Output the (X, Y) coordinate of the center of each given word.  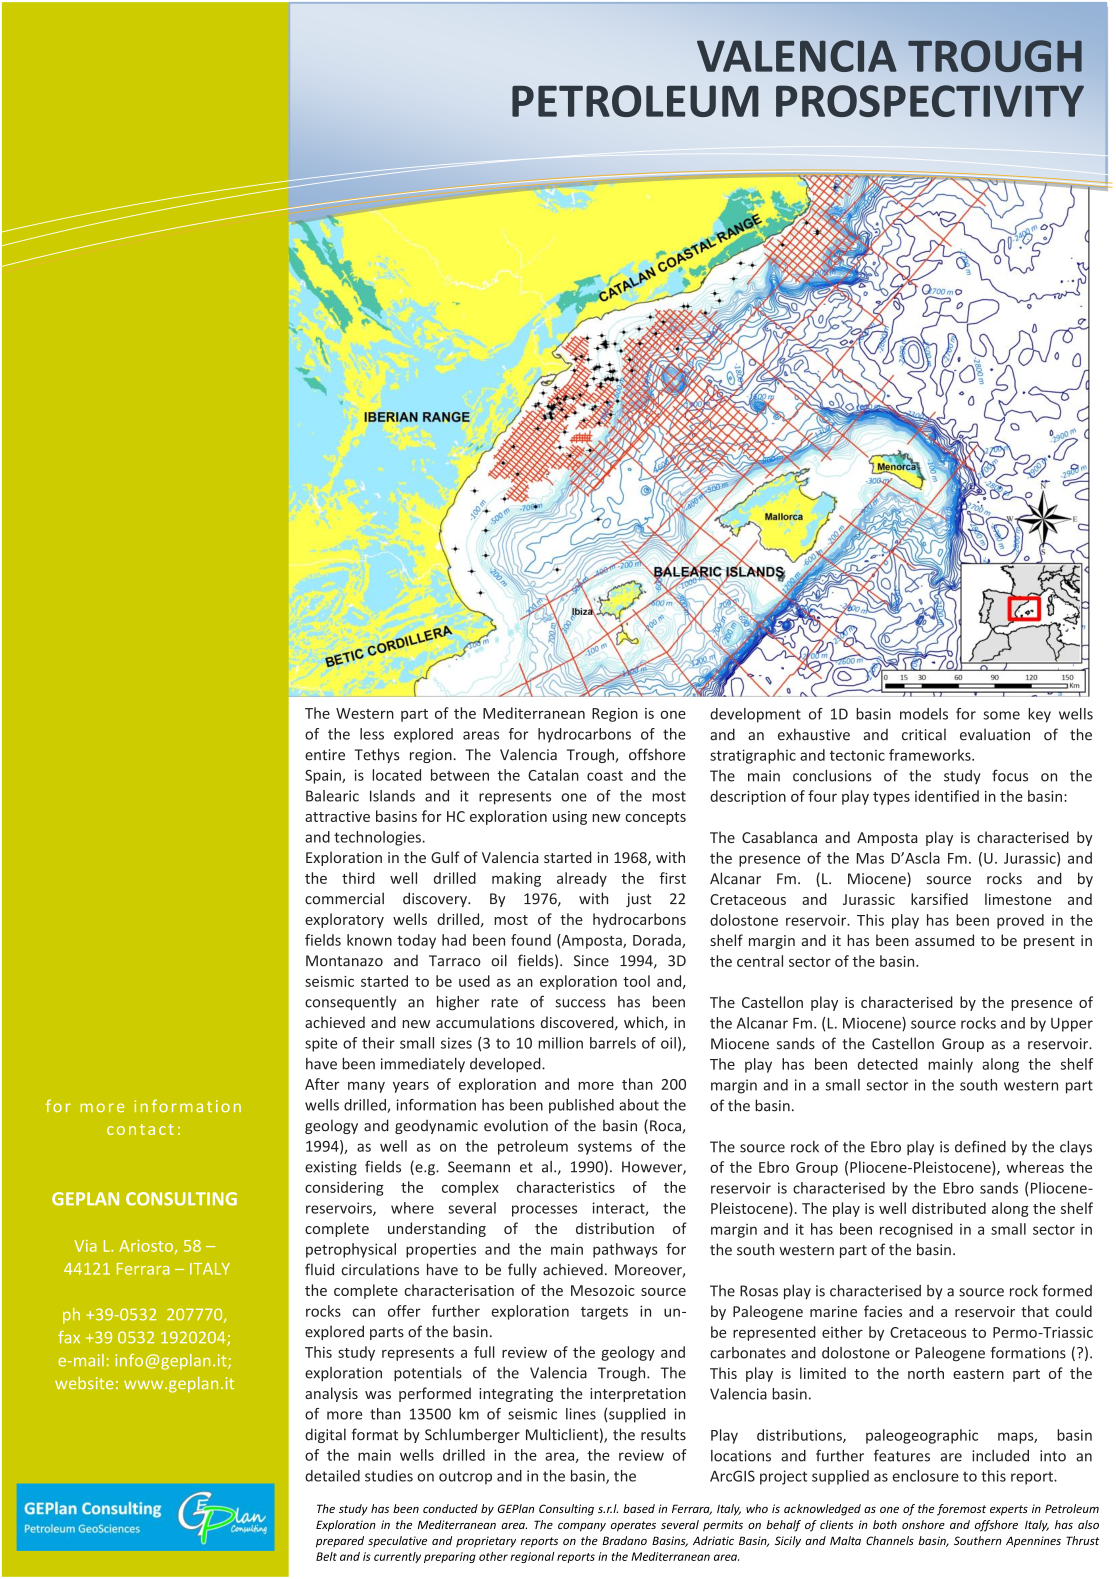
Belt (326, 1556)
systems (605, 1148)
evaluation (995, 734)
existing (331, 1168)
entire (325, 755)
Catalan (553, 775)
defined (980, 1146)
